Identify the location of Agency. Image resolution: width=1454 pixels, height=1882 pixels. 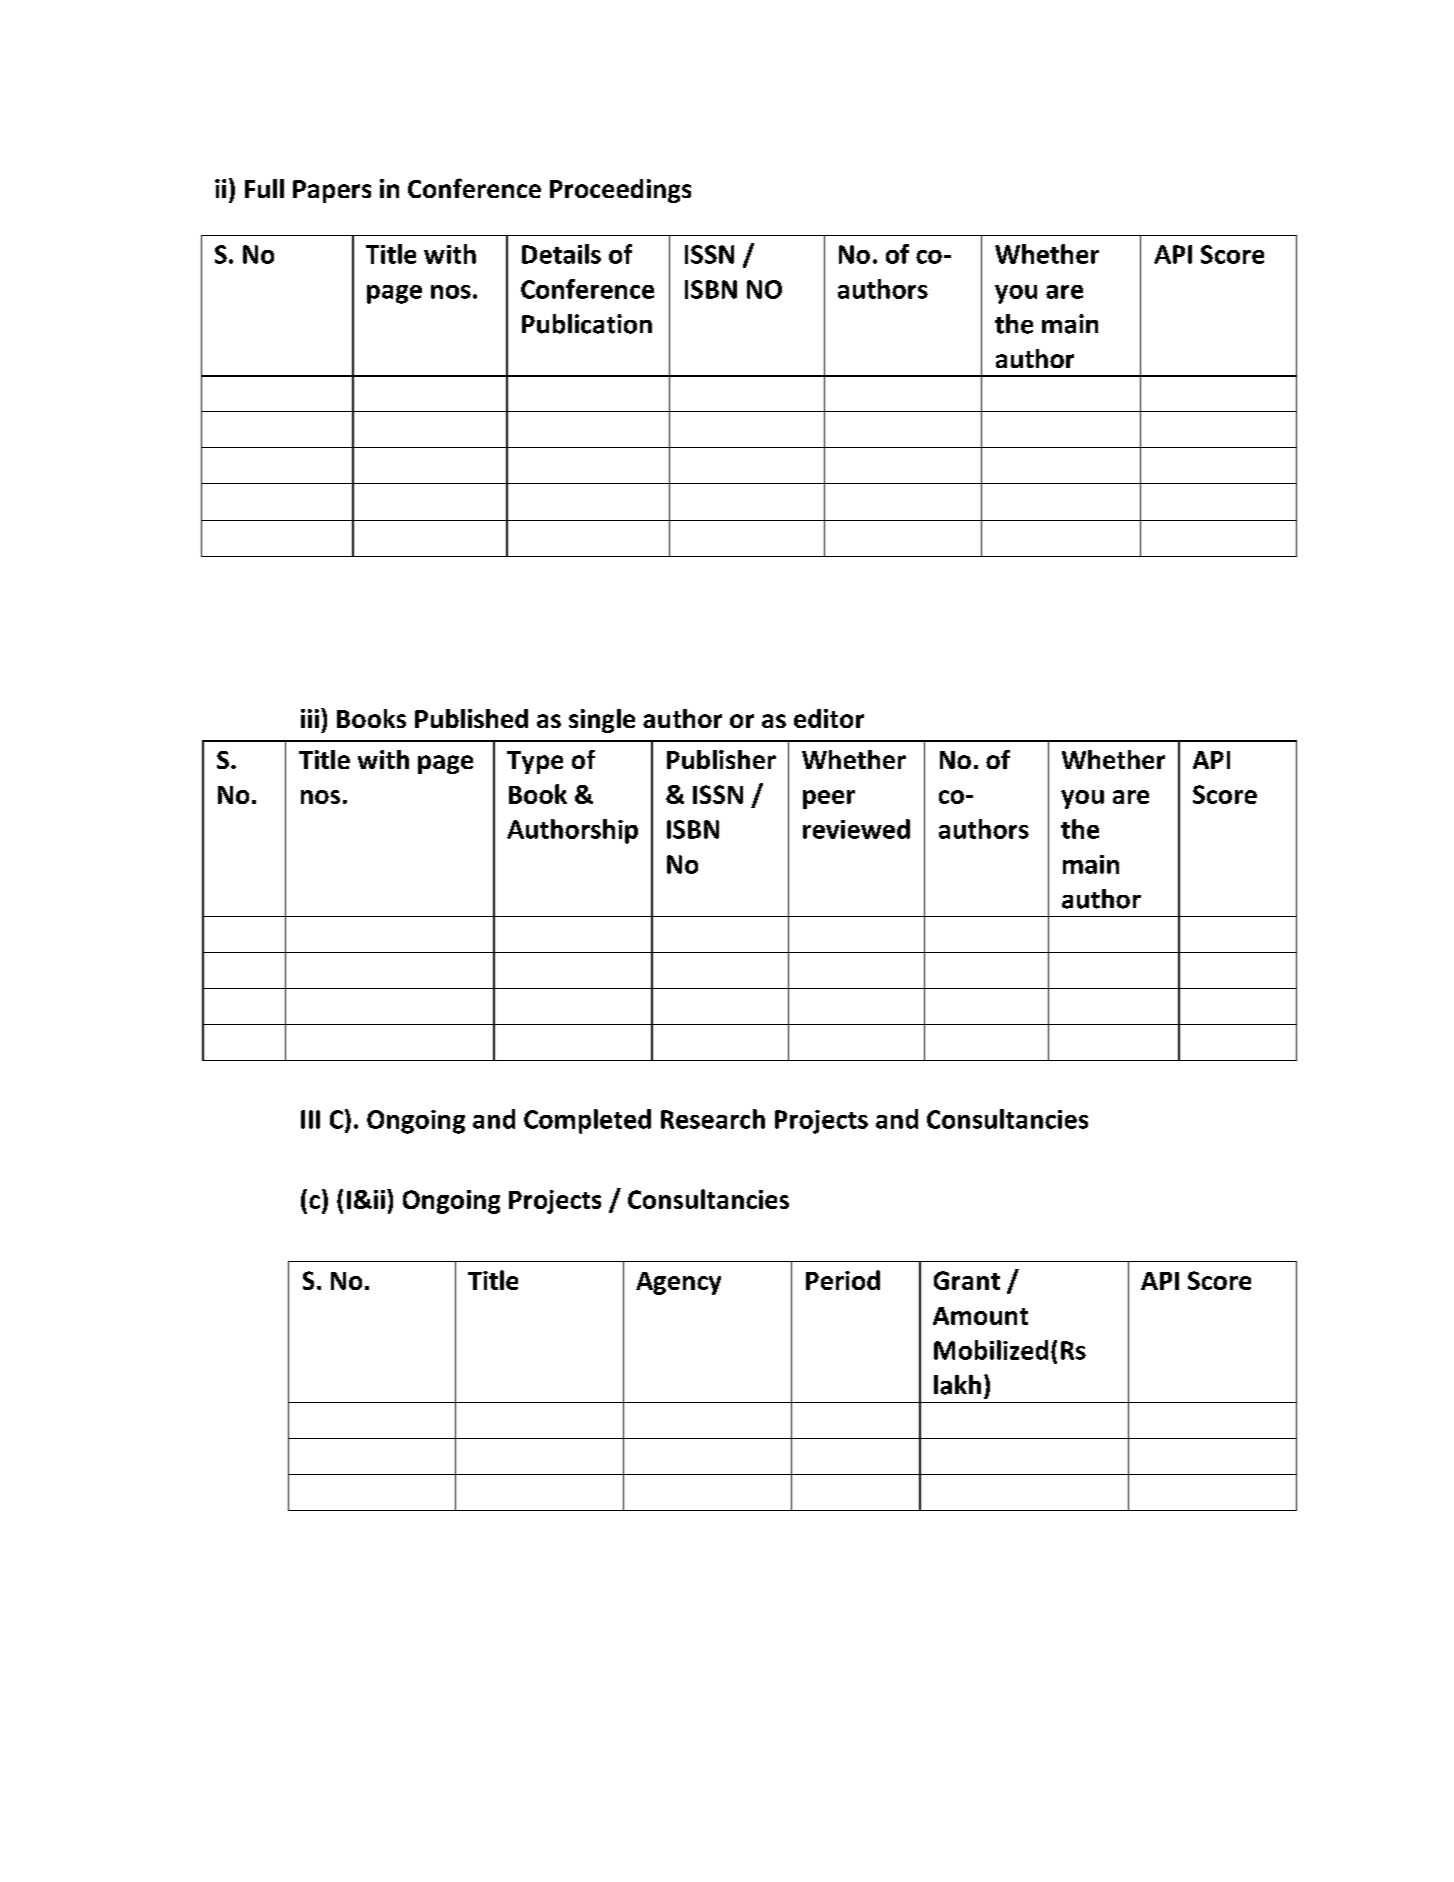
(678, 1283).
